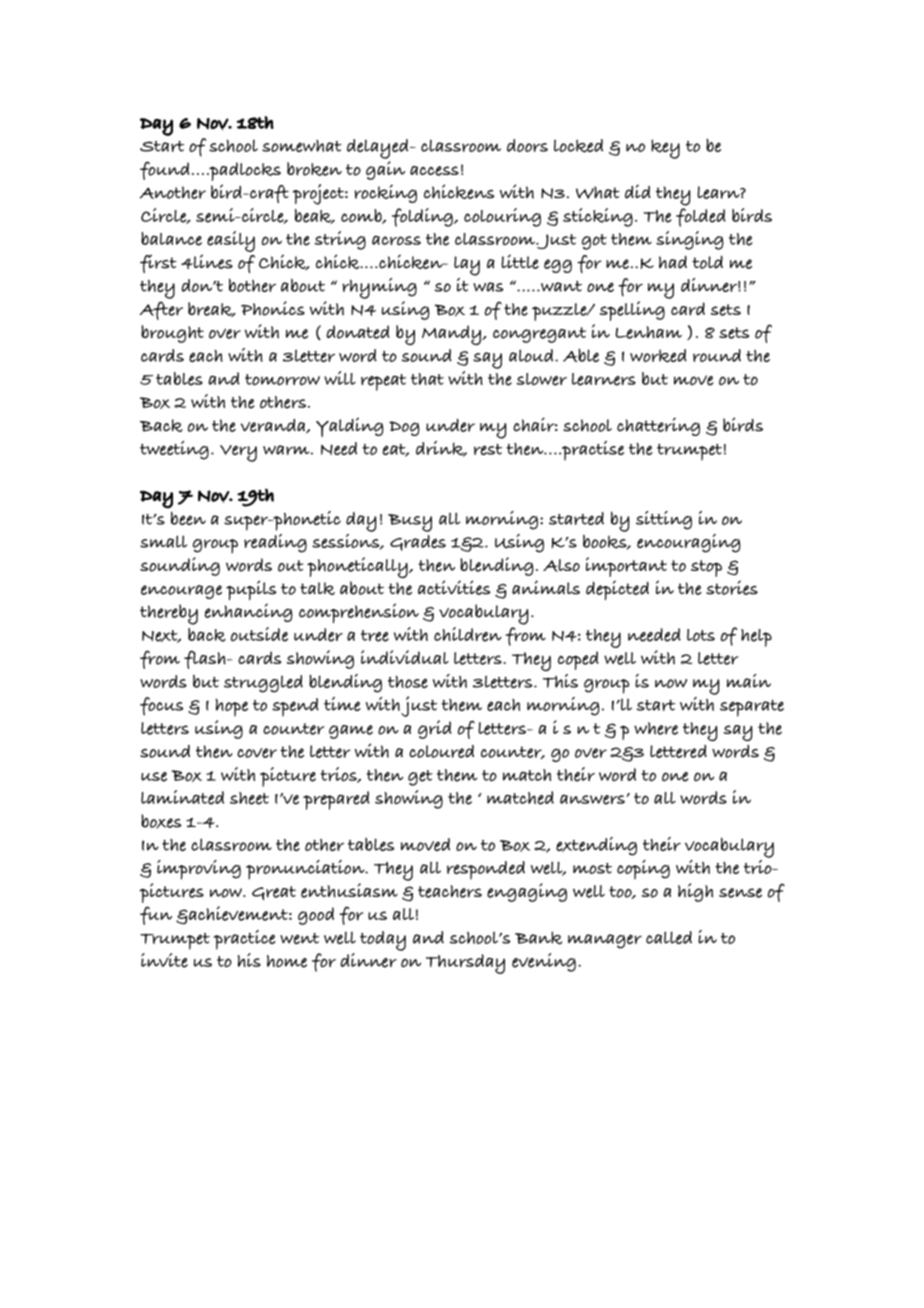 The width and height of the screenshot is (924, 1308). What do you see at coordinates (245, 940) in the screenshot?
I see `practice` at bounding box center [245, 940].
